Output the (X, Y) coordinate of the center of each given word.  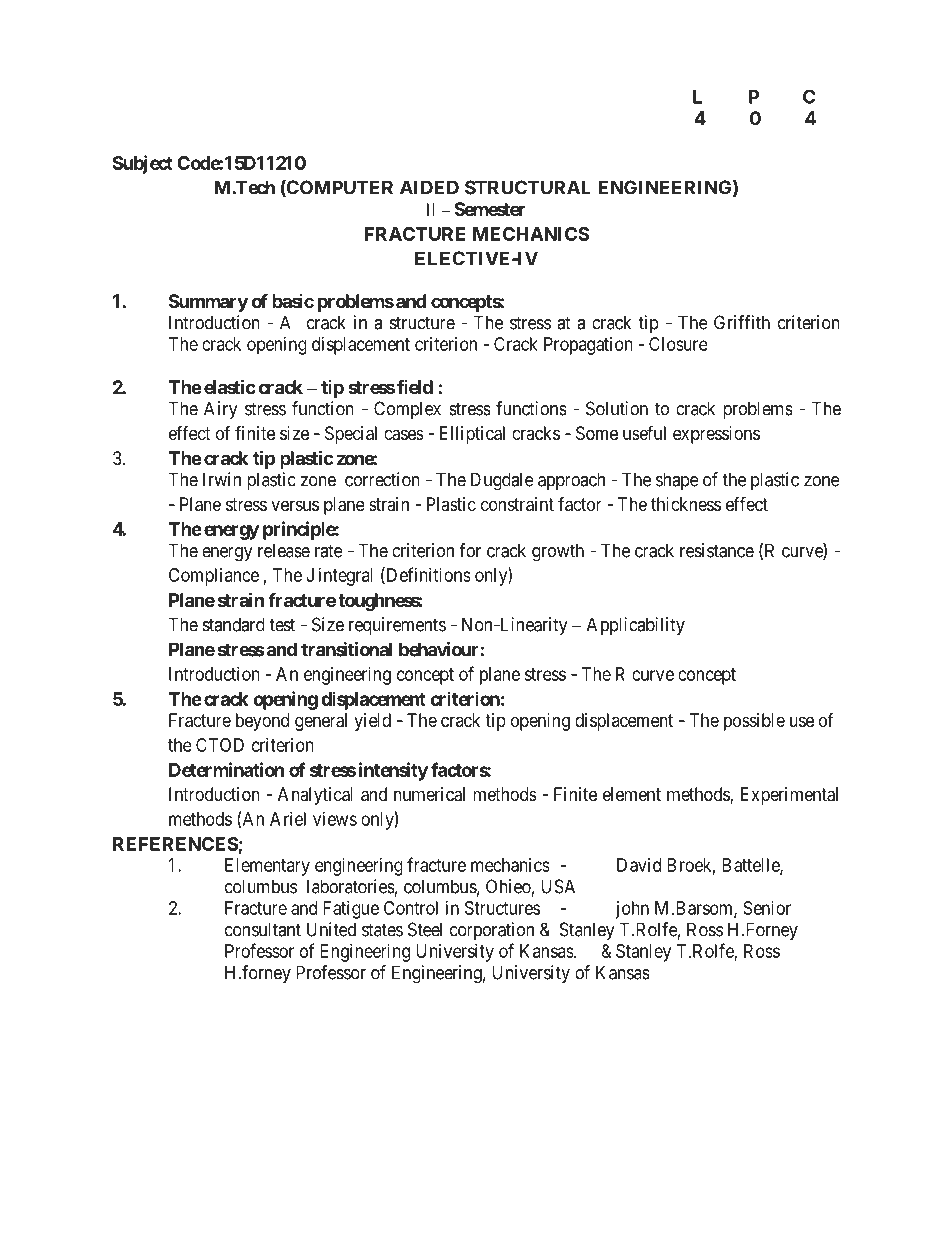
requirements (397, 626)
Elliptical (472, 435)
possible (754, 722)
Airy (221, 410)
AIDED (429, 187)
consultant (263, 929)
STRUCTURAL (528, 187)
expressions (716, 435)
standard (234, 624)
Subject (143, 164)
